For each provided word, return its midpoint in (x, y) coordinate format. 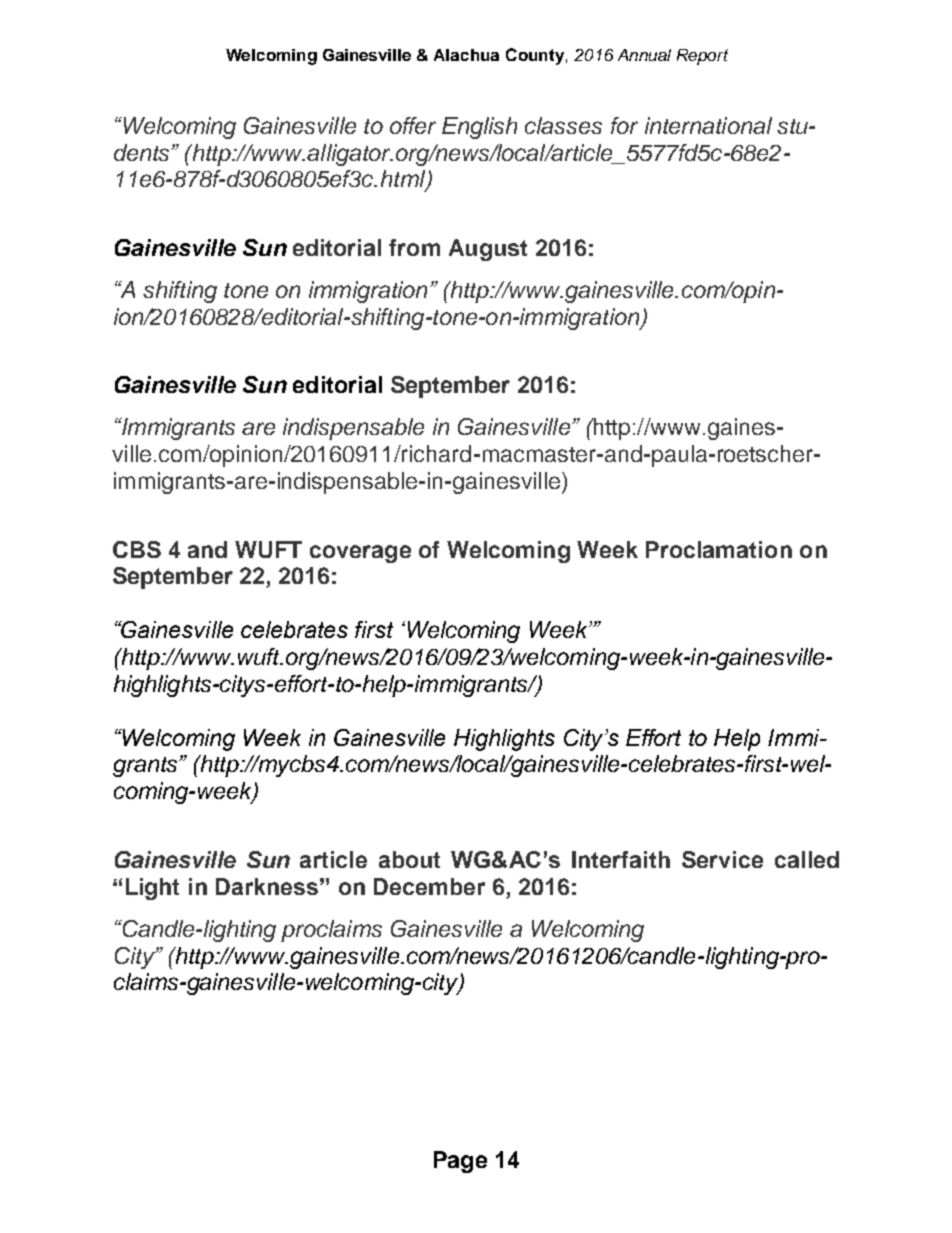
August (488, 250)
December (429, 886)
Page (460, 1162)
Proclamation (719, 549)
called (807, 859)
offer (413, 125)
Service (722, 859)
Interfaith (621, 859)
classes (563, 125)
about (409, 859)
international (708, 125)
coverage (360, 554)
